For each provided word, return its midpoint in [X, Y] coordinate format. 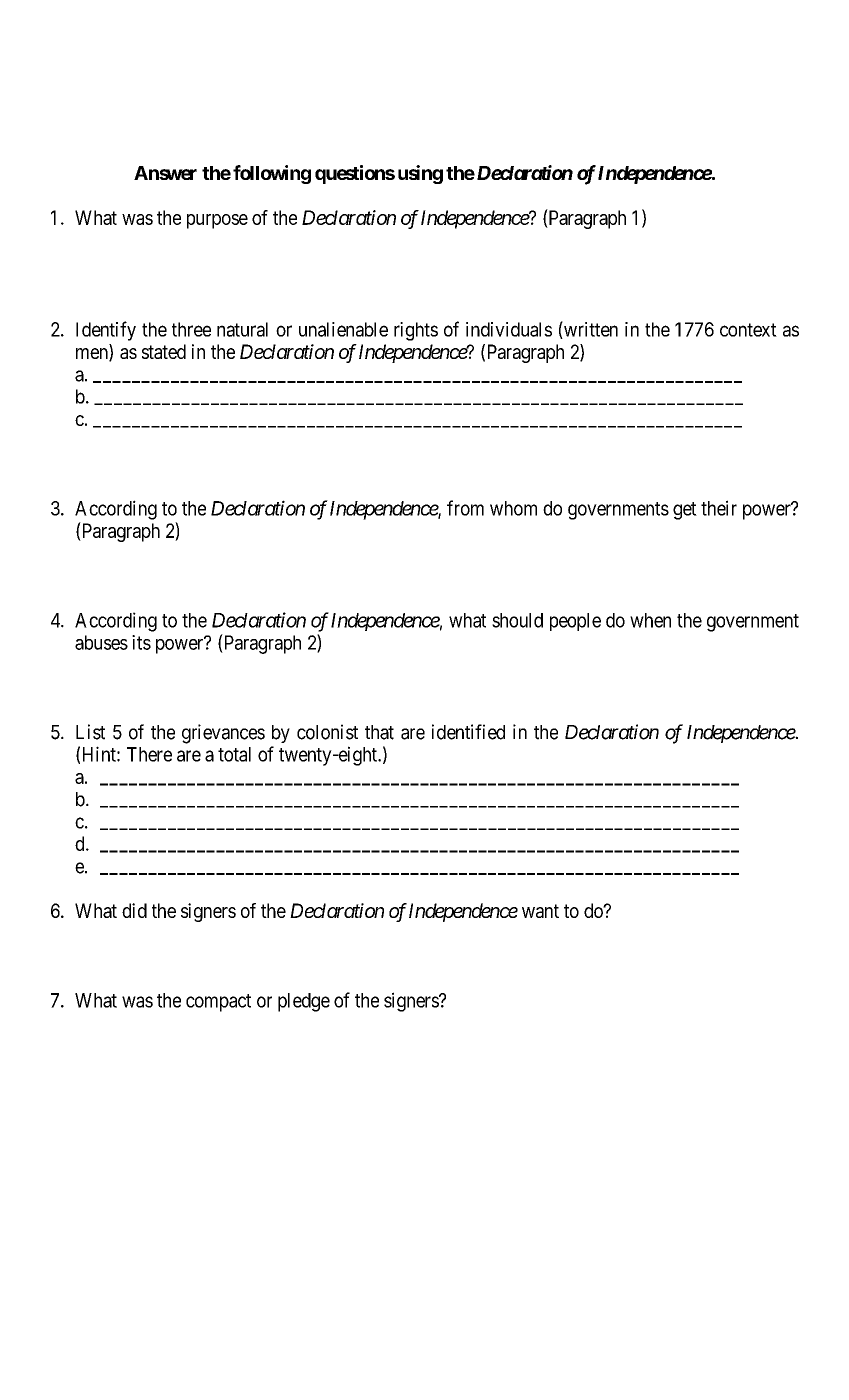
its [141, 642]
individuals [509, 329]
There [149, 754]
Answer [165, 173]
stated [164, 351]
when [650, 620]
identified [468, 732]
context [748, 330]
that [379, 732]
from [465, 508]
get [685, 511]
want [540, 911]
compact [218, 1003]
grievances [223, 734]
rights [416, 331]
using [420, 174]
